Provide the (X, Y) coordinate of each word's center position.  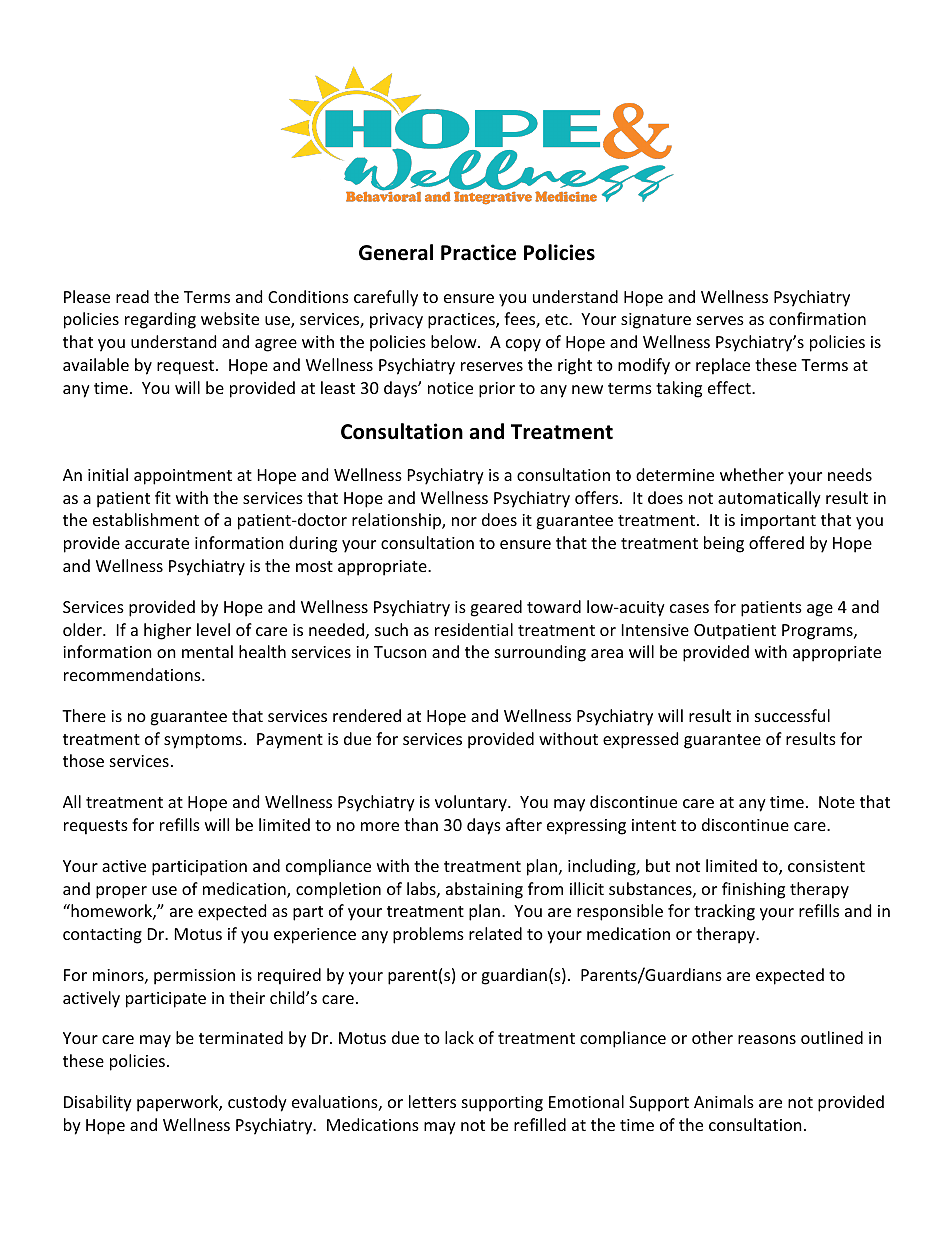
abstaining (484, 890)
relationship (397, 521)
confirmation (817, 318)
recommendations (133, 674)
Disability (98, 1103)
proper (121, 892)
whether (752, 474)
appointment (183, 477)
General (396, 252)
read (132, 296)
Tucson (400, 652)
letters (432, 1101)
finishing (753, 890)
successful (792, 715)
